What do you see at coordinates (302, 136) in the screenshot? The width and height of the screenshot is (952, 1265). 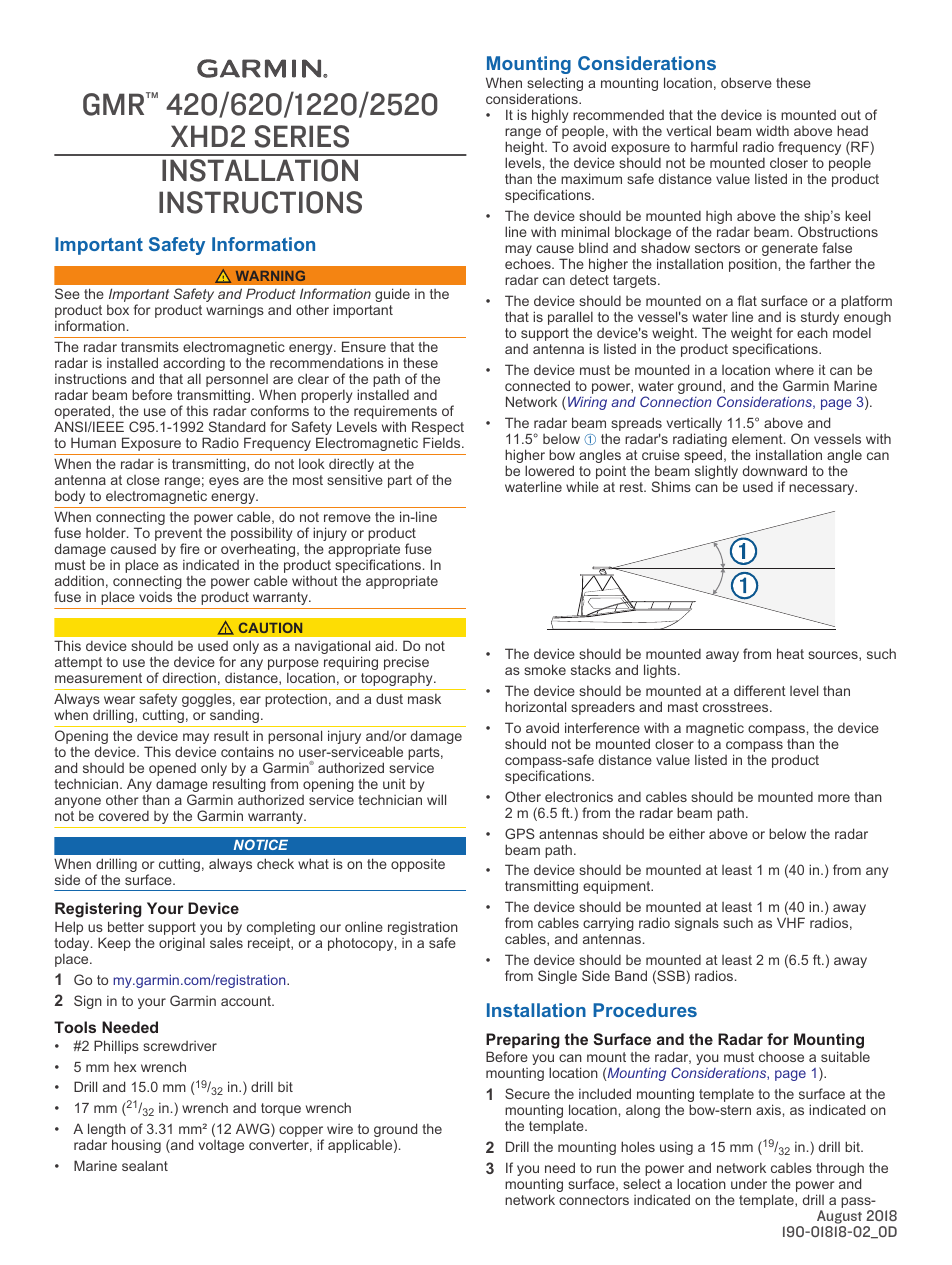 I see `SERIES` at bounding box center [302, 136].
